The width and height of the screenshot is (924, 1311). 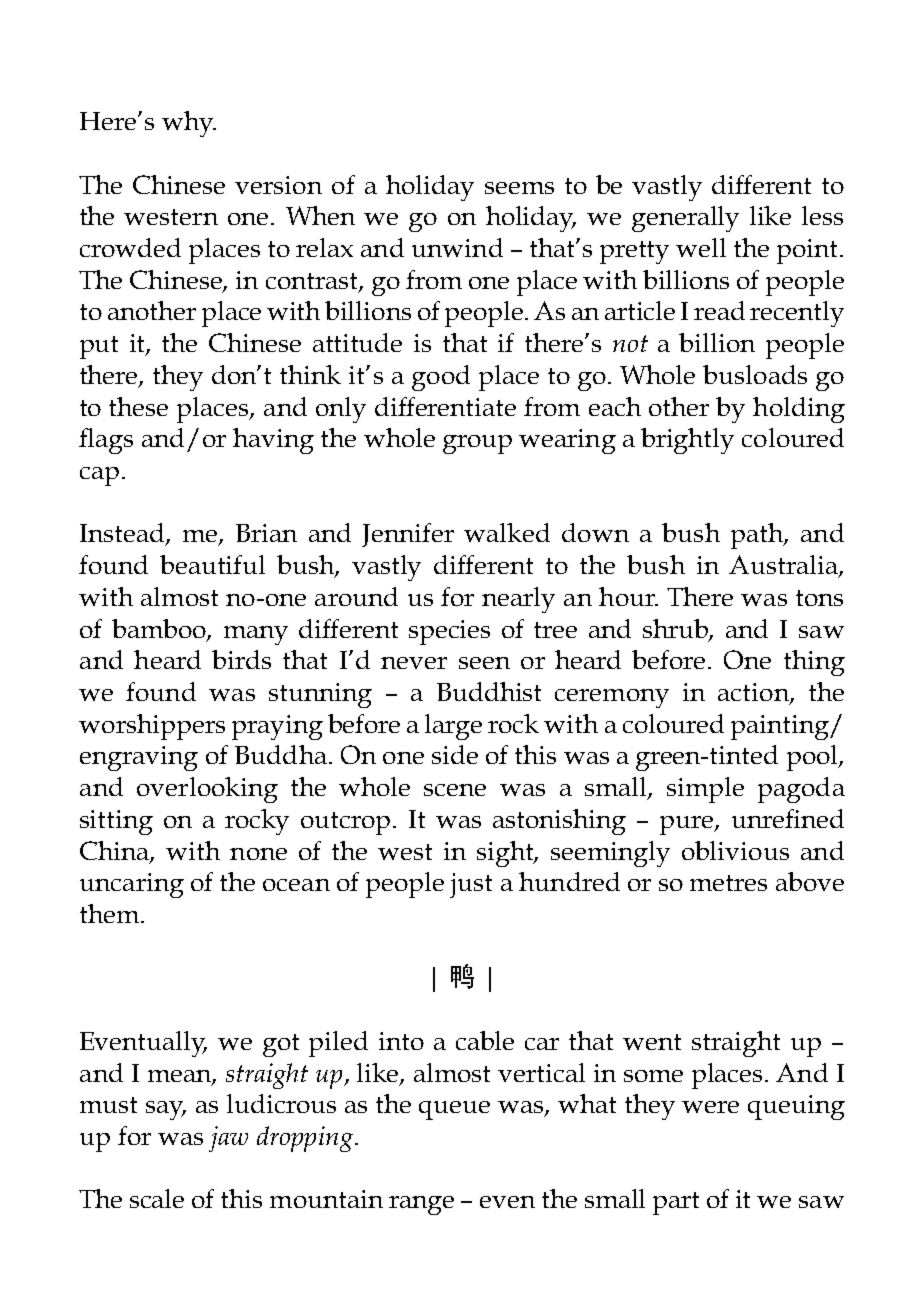 I want to click on generally, so click(x=685, y=219).
